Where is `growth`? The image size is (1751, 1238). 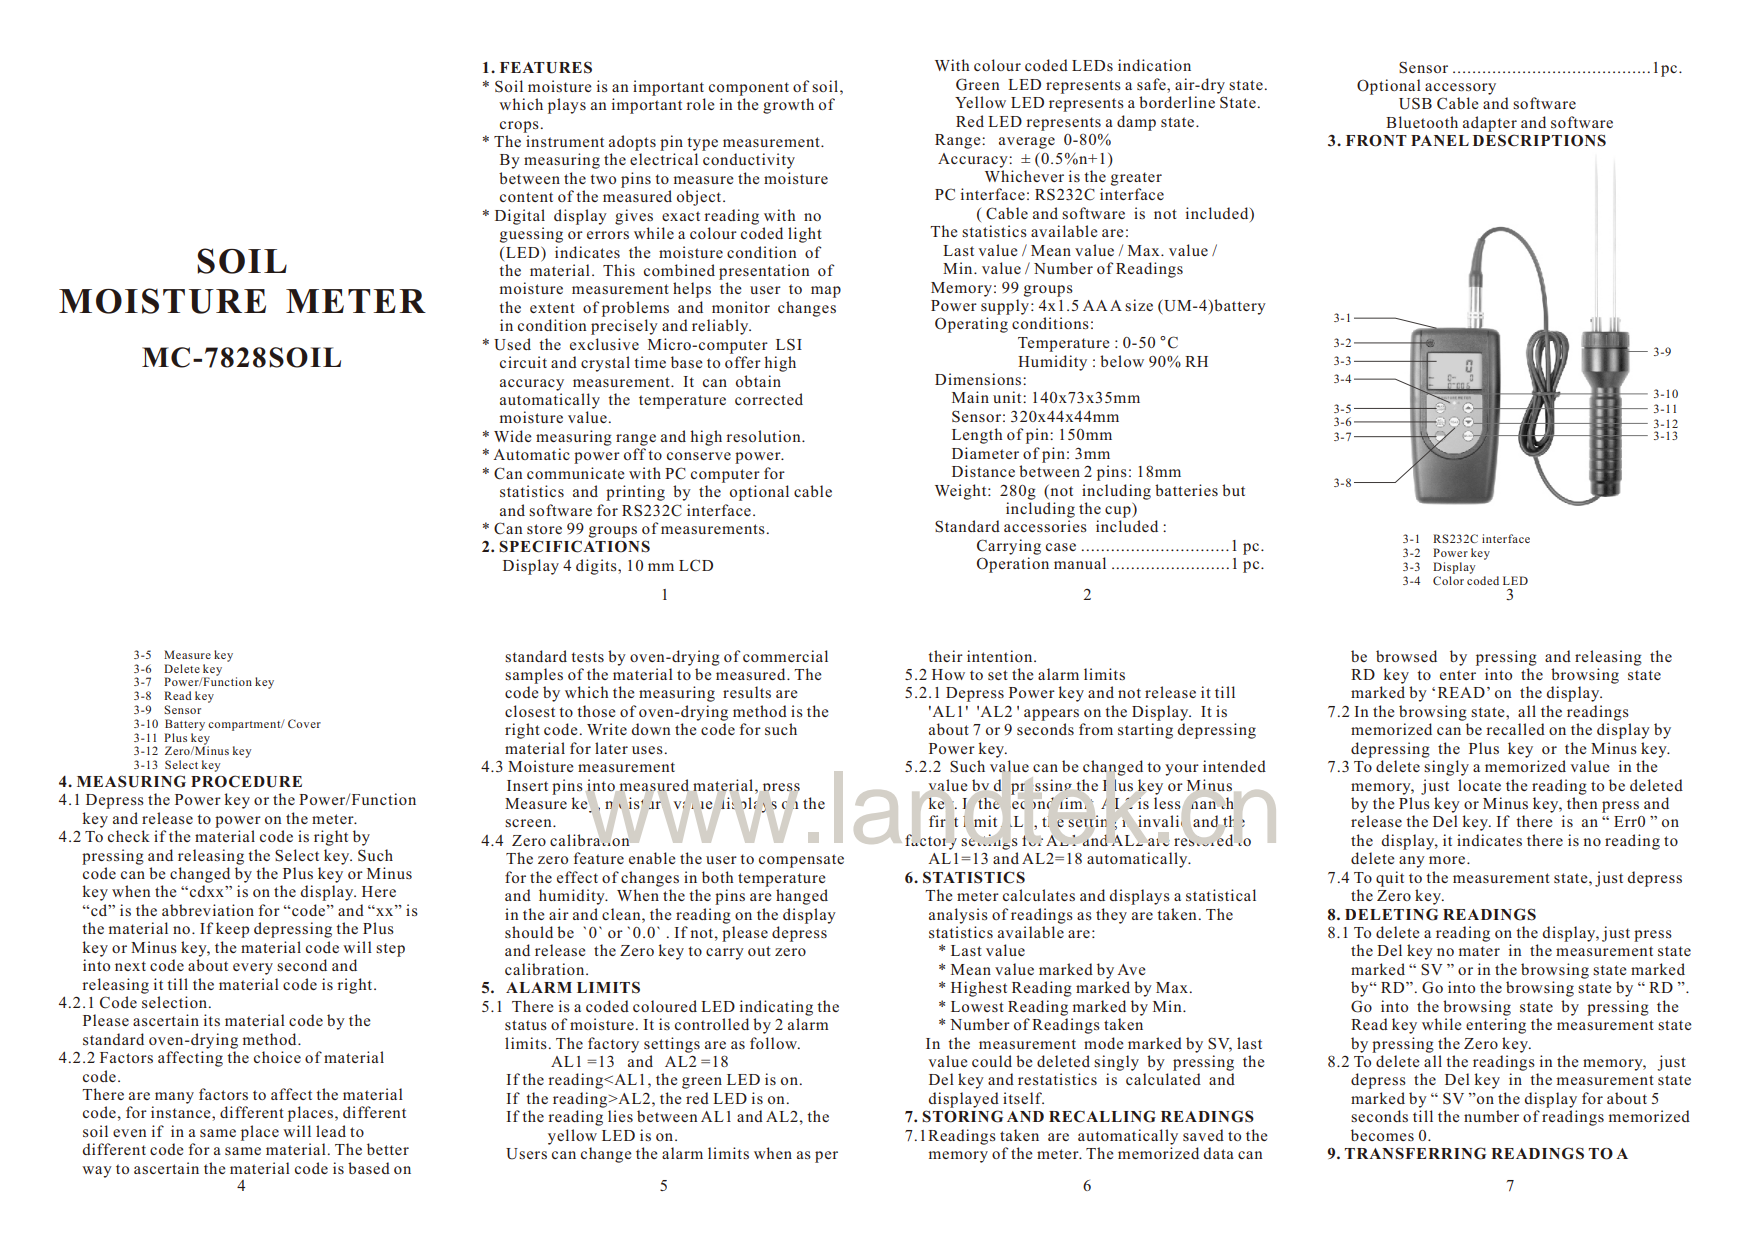
growth is located at coordinates (788, 106).
